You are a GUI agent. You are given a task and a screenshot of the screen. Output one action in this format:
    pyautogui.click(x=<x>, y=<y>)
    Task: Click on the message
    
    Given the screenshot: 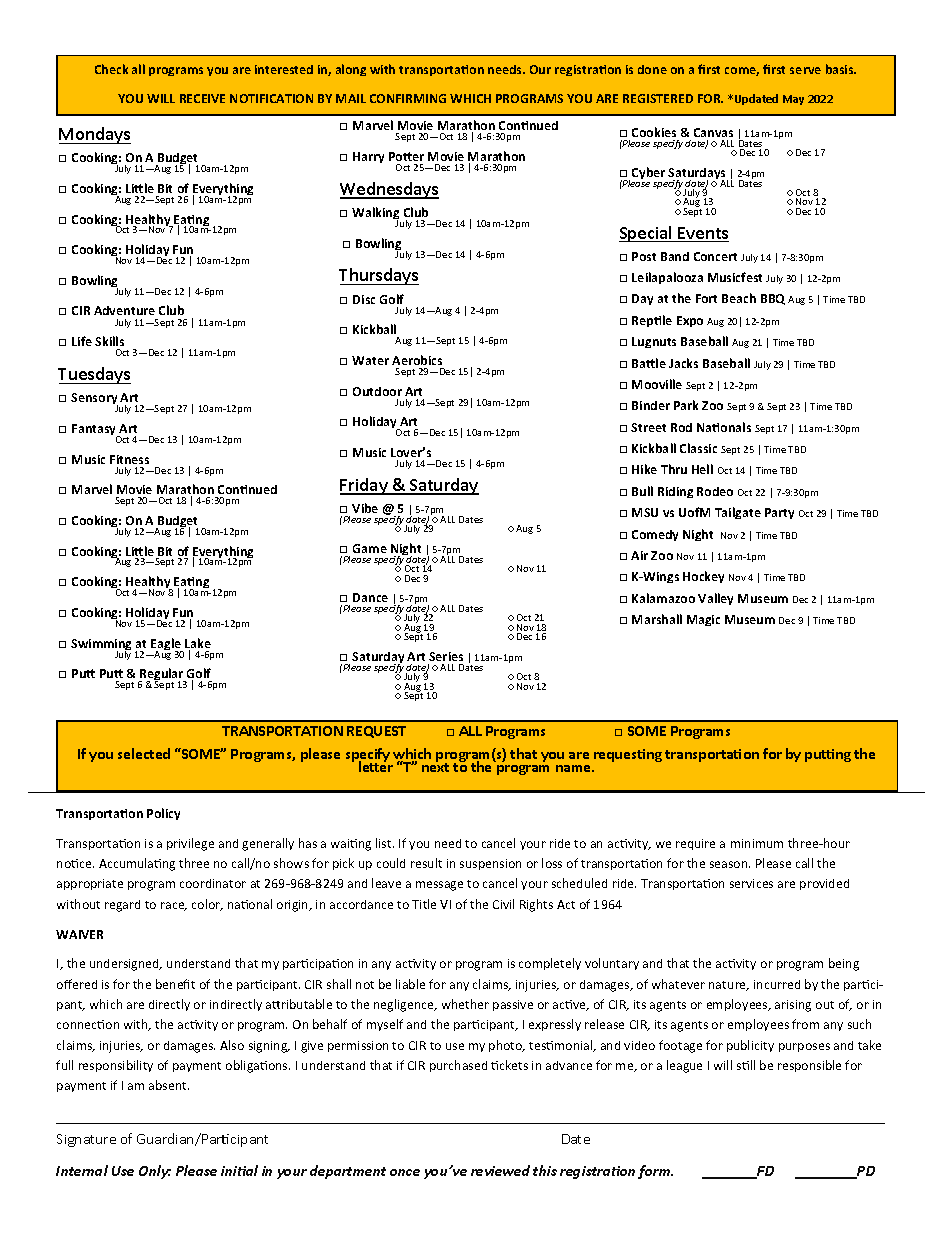 What is the action you would take?
    pyautogui.click(x=439, y=886)
